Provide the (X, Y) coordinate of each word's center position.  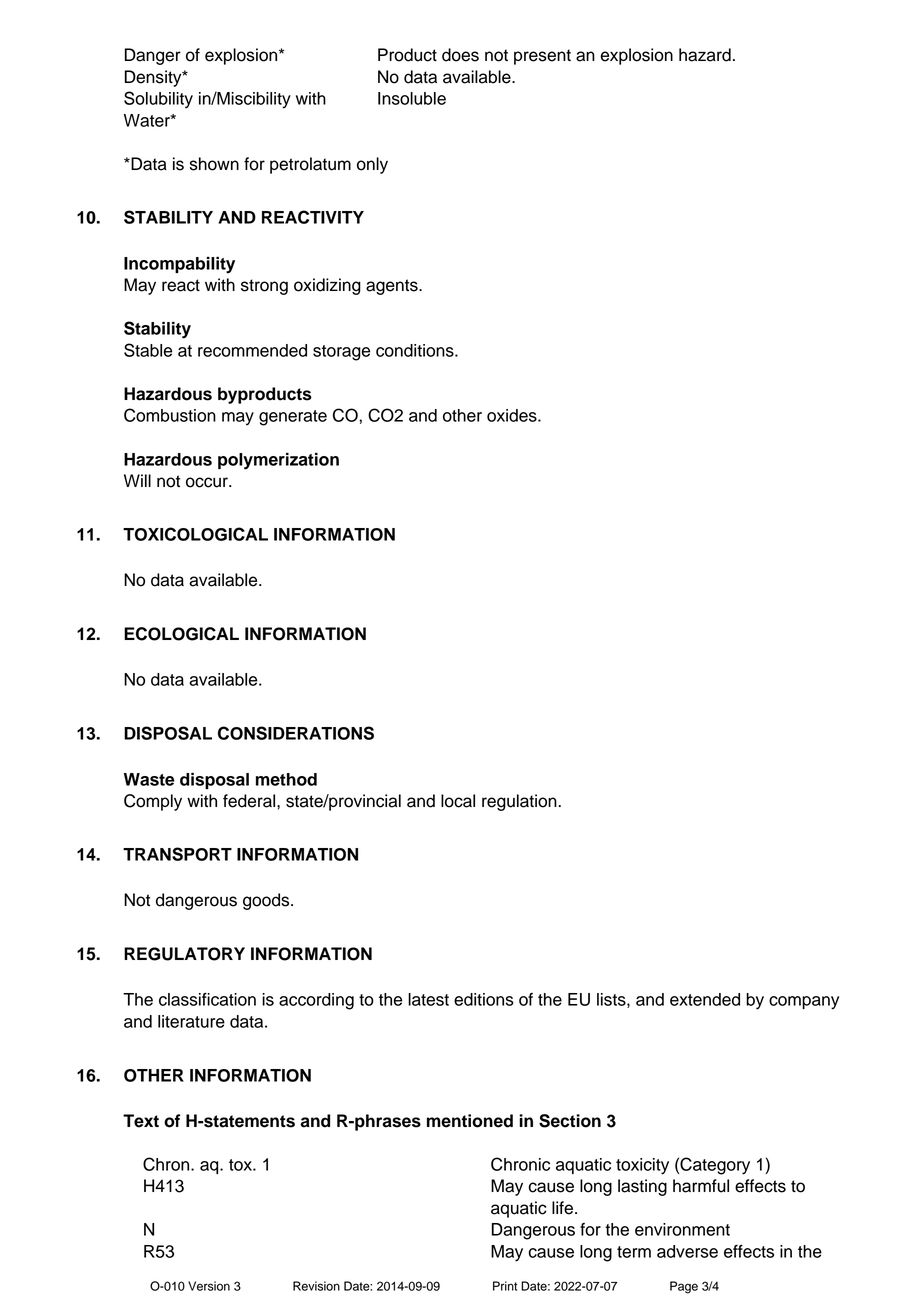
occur (208, 482)
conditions (416, 350)
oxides (513, 415)
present (542, 57)
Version (209, 1286)
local (458, 801)
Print (505, 1286)
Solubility (158, 100)
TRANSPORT (177, 854)
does (460, 55)
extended (705, 999)
